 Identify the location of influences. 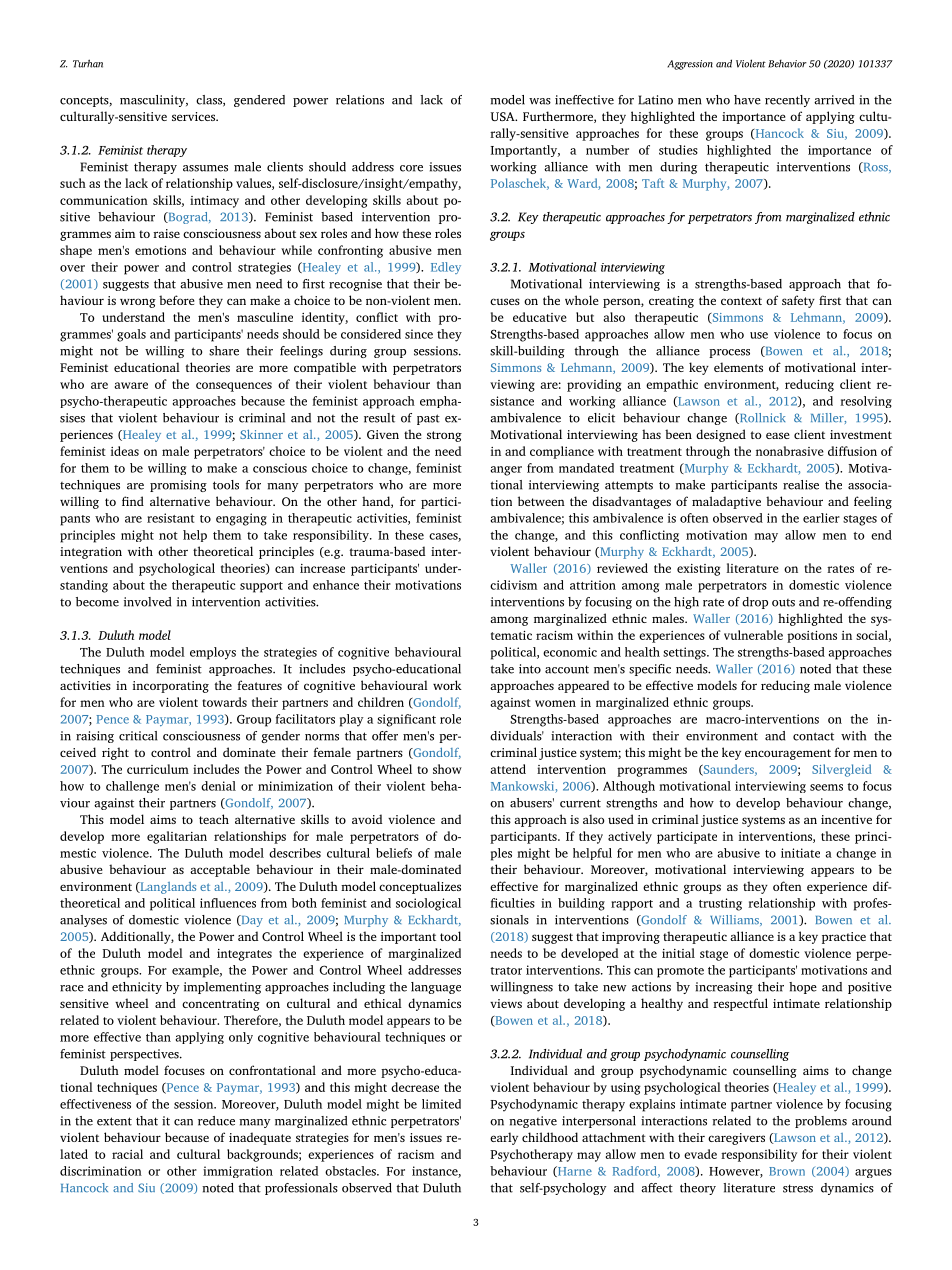
(228, 903).
